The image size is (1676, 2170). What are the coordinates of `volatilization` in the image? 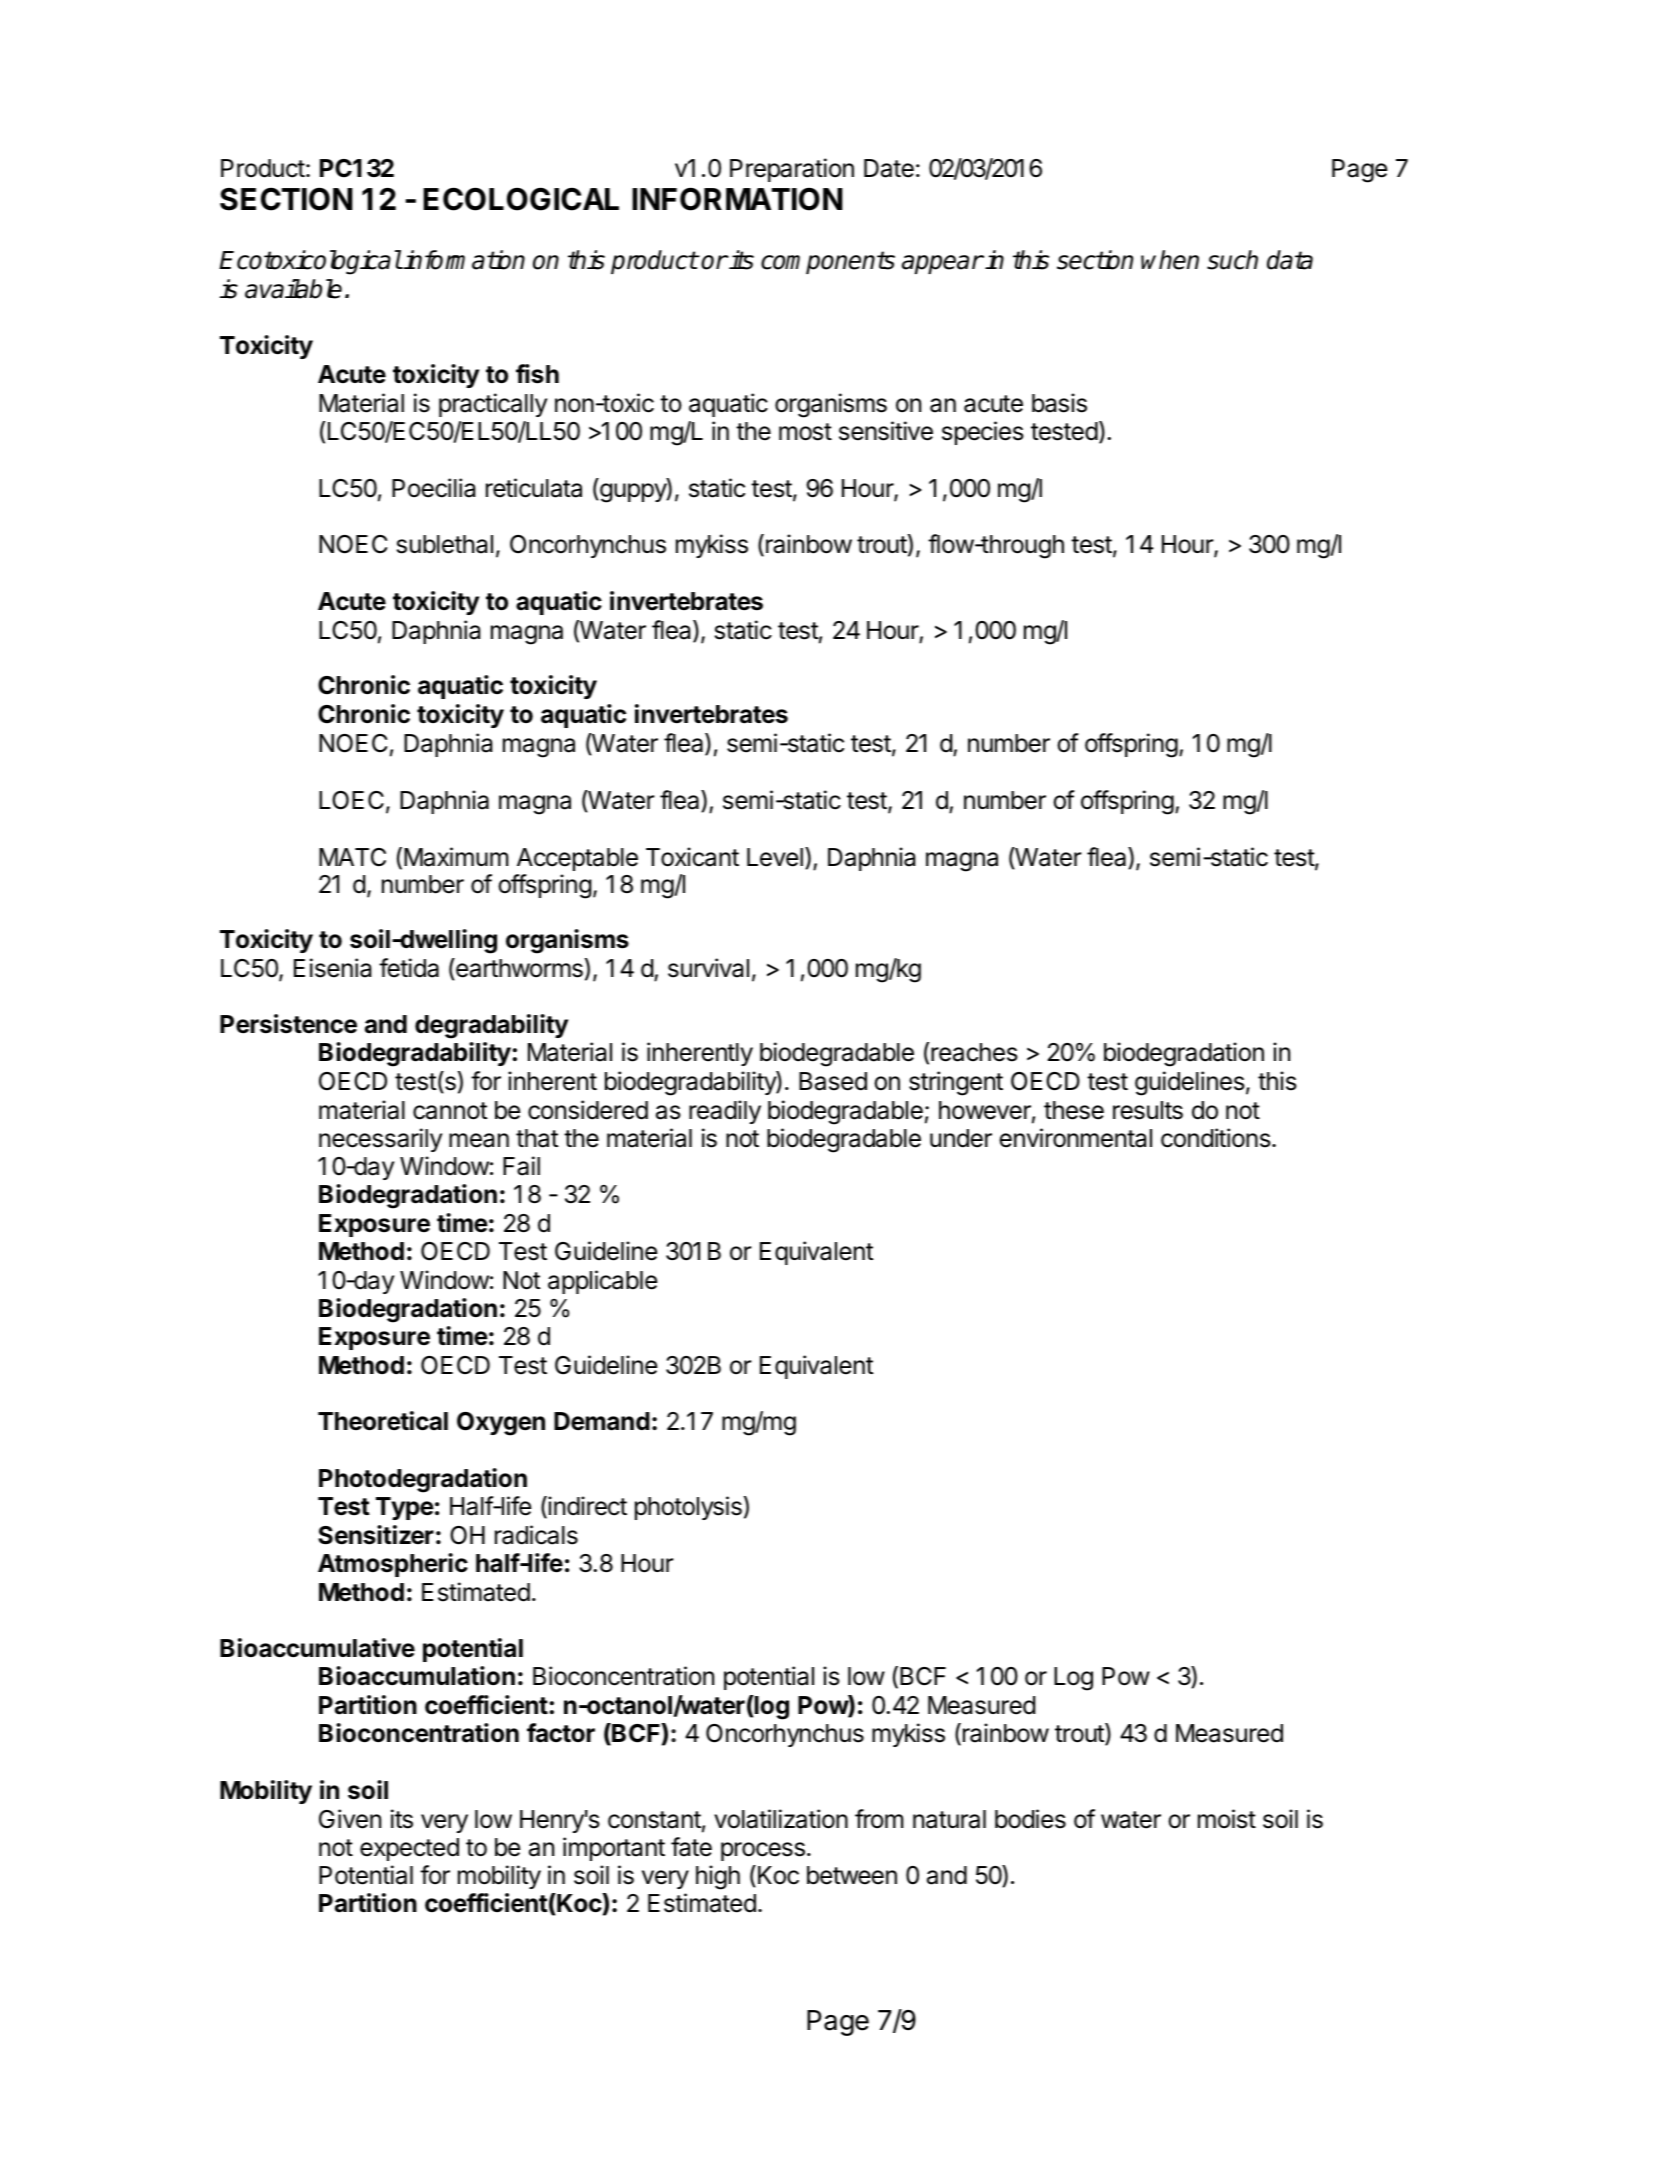 It's located at (781, 1819).
